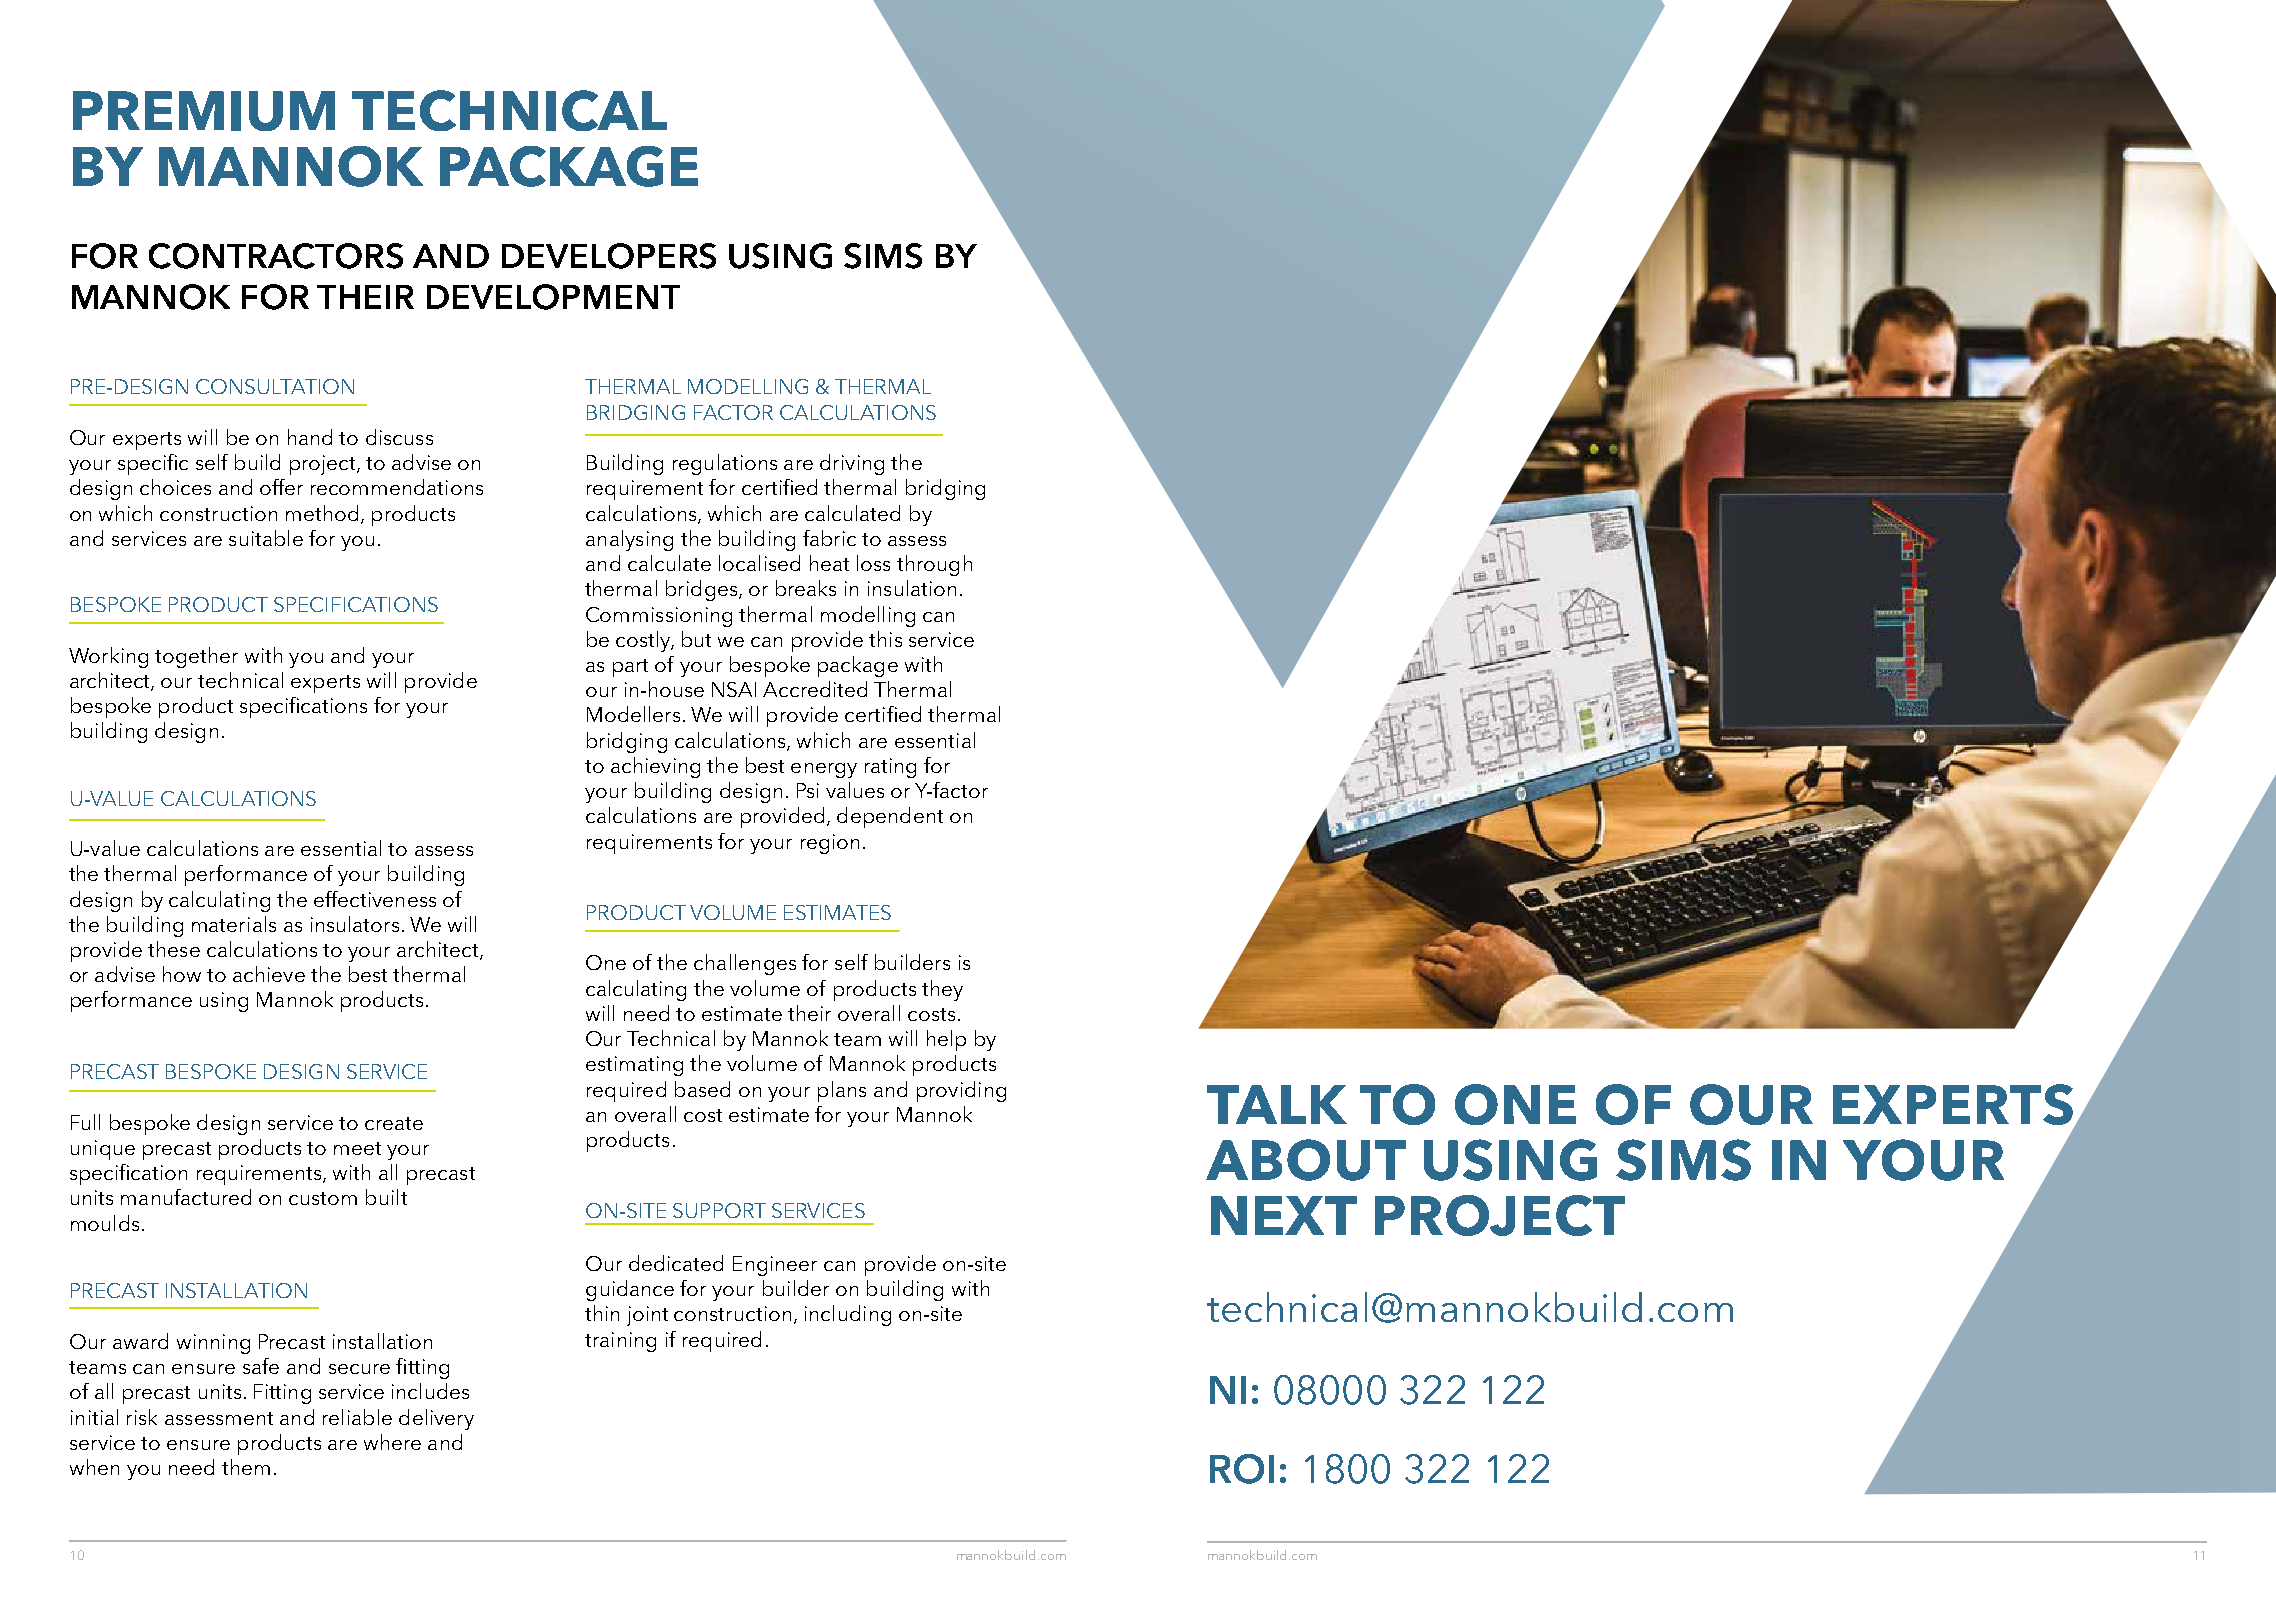 This screenshot has height=1609, width=2276. Describe the element at coordinates (934, 565) in the screenshot. I see `through` at that location.
